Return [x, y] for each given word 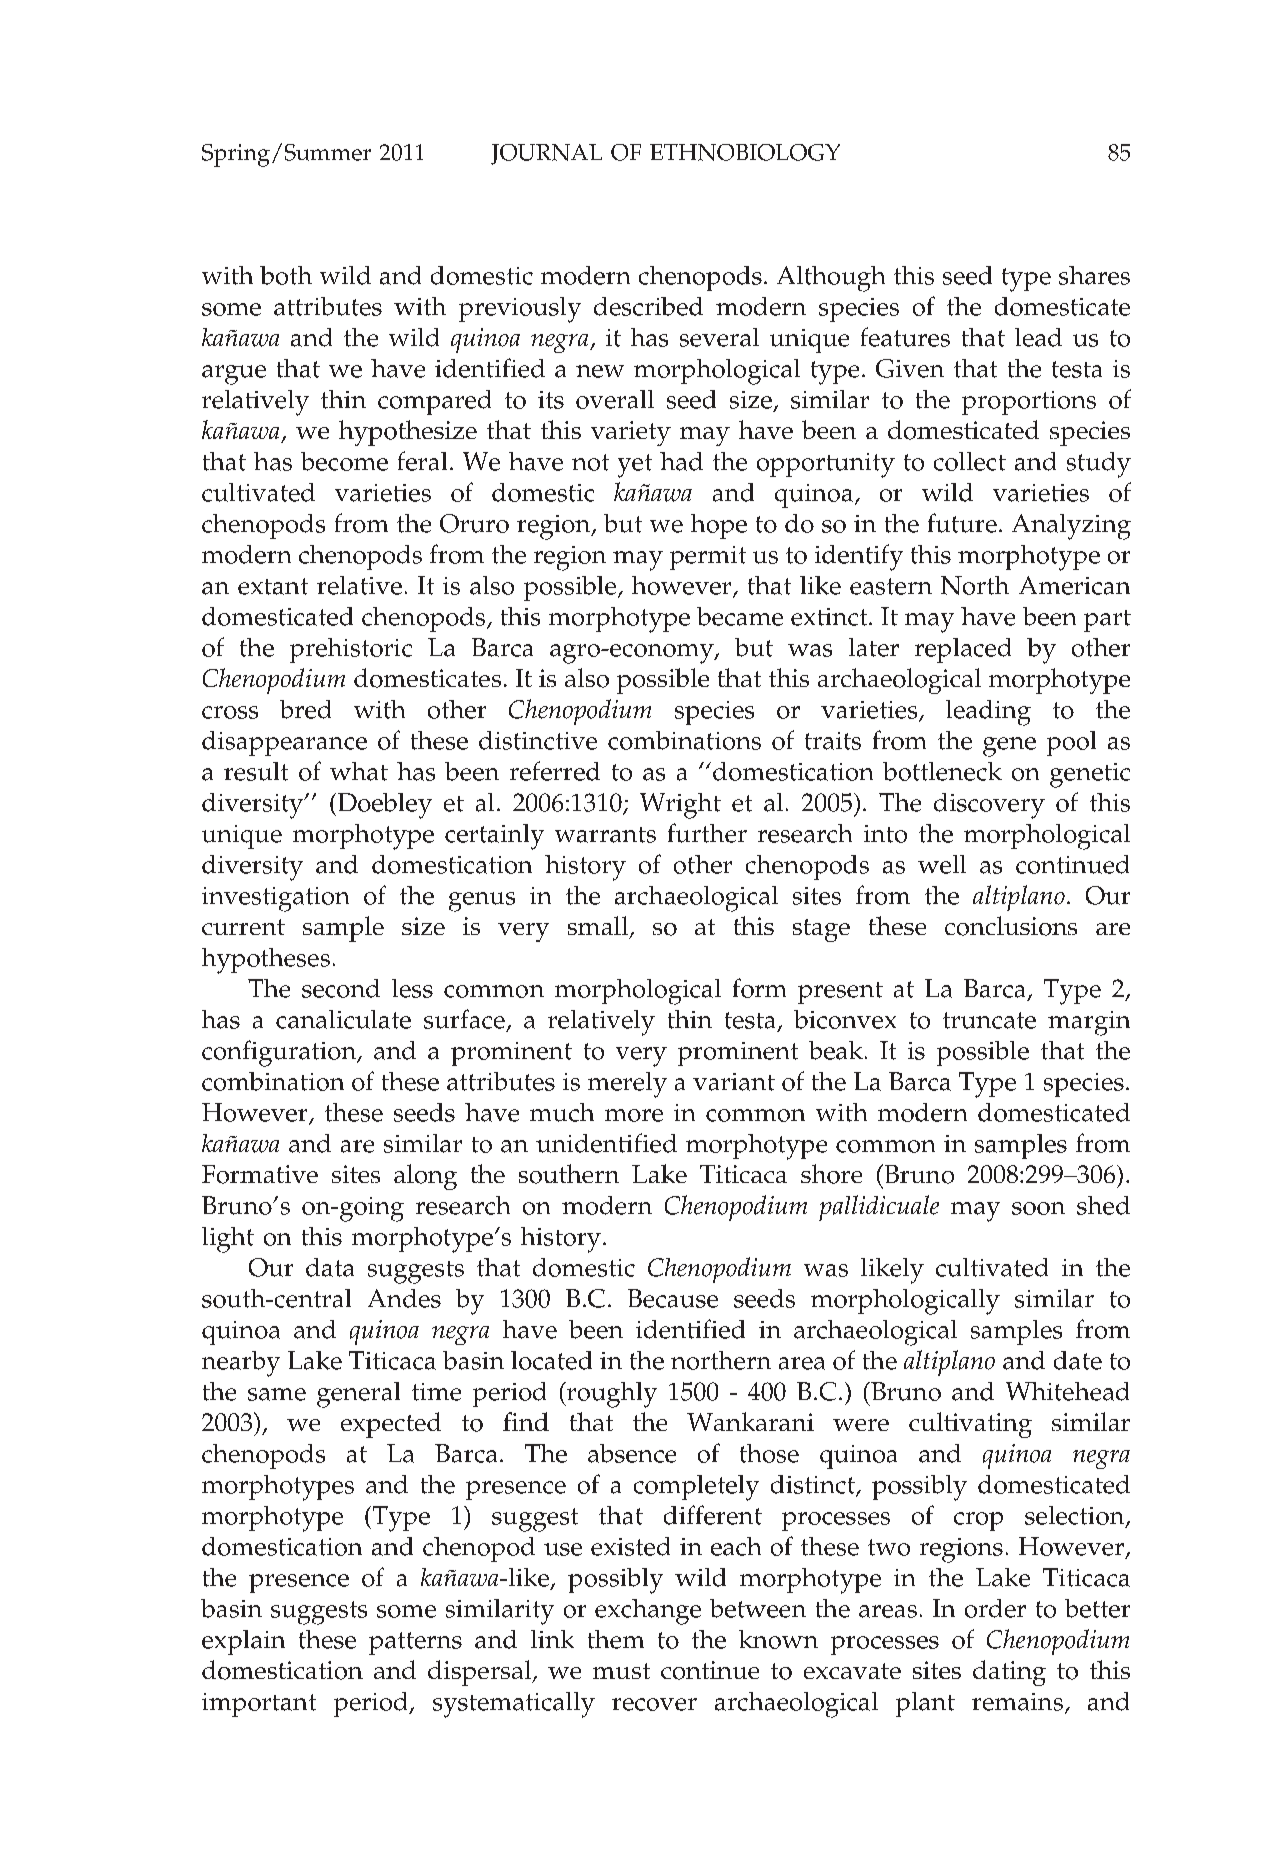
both [286, 275]
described [648, 306]
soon [1038, 1208]
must [621, 1671]
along [425, 1177]
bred [305, 709]
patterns [415, 1643]
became [740, 616]
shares [1094, 275]
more [634, 1115]
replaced [963, 650]
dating [1009, 1673]
